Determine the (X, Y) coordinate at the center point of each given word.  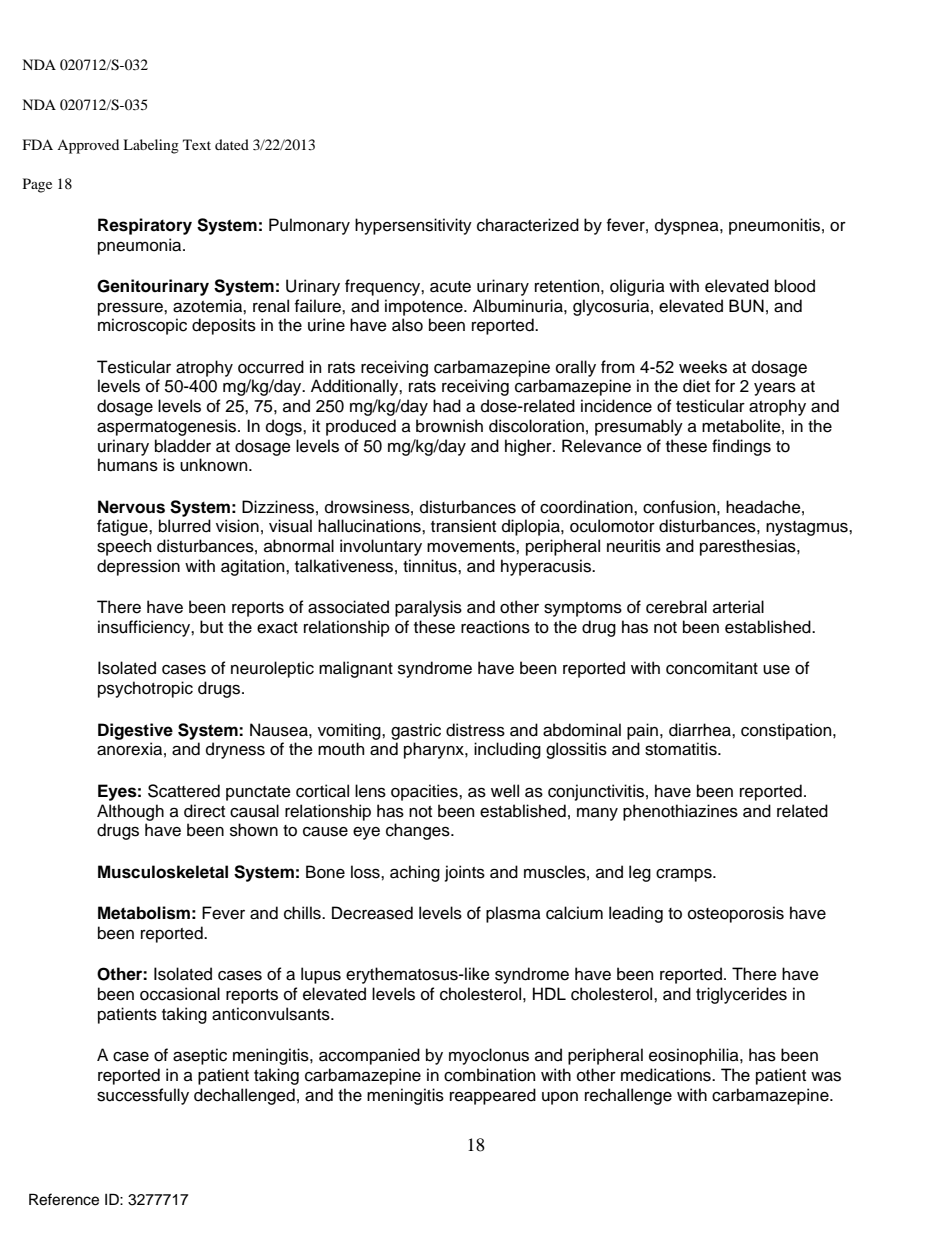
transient (463, 526)
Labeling (151, 146)
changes (419, 831)
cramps (685, 875)
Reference (64, 1199)
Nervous (131, 507)
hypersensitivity (413, 226)
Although (130, 812)
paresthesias (749, 547)
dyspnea (688, 226)
